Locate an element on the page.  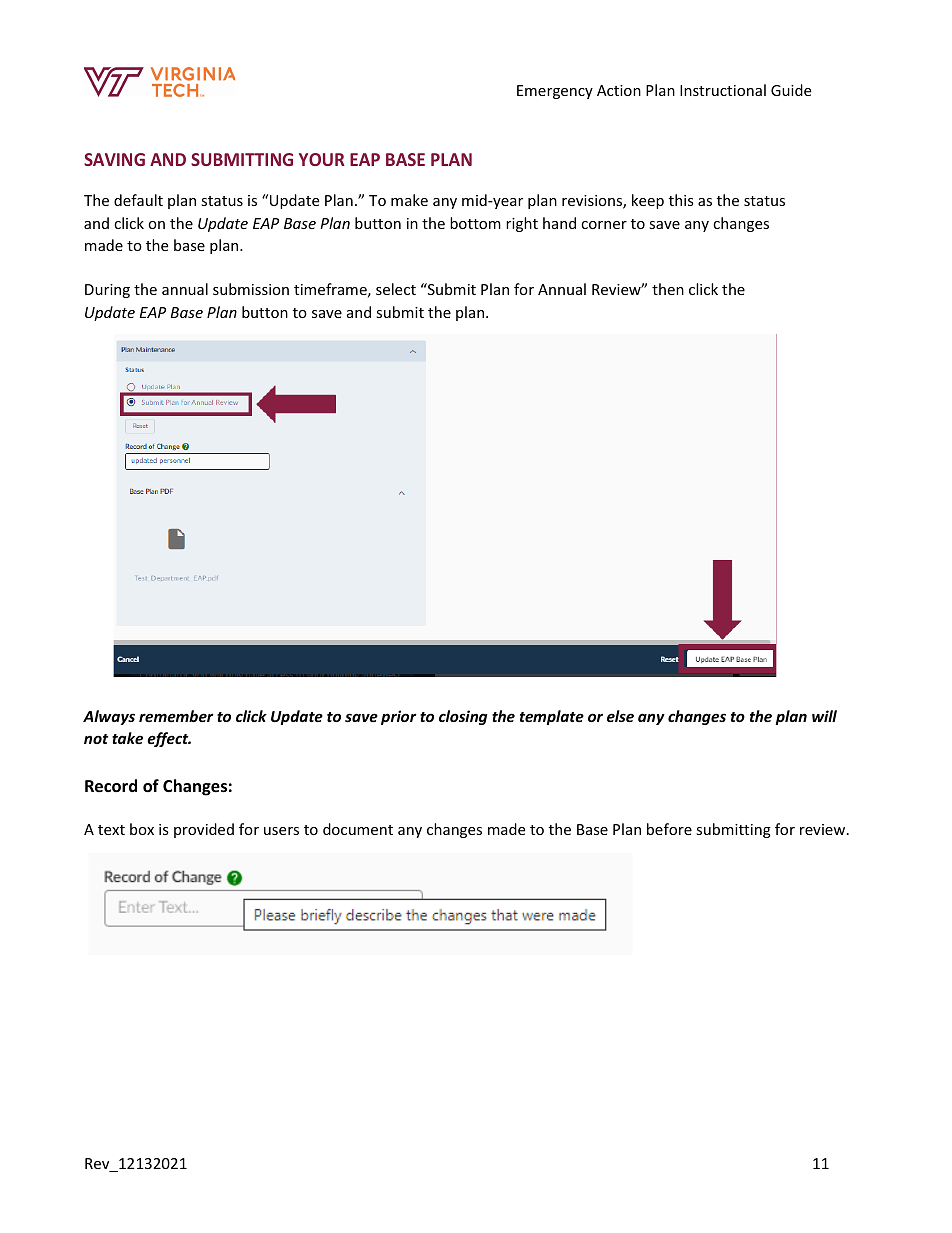
provided is located at coordinates (204, 830).
